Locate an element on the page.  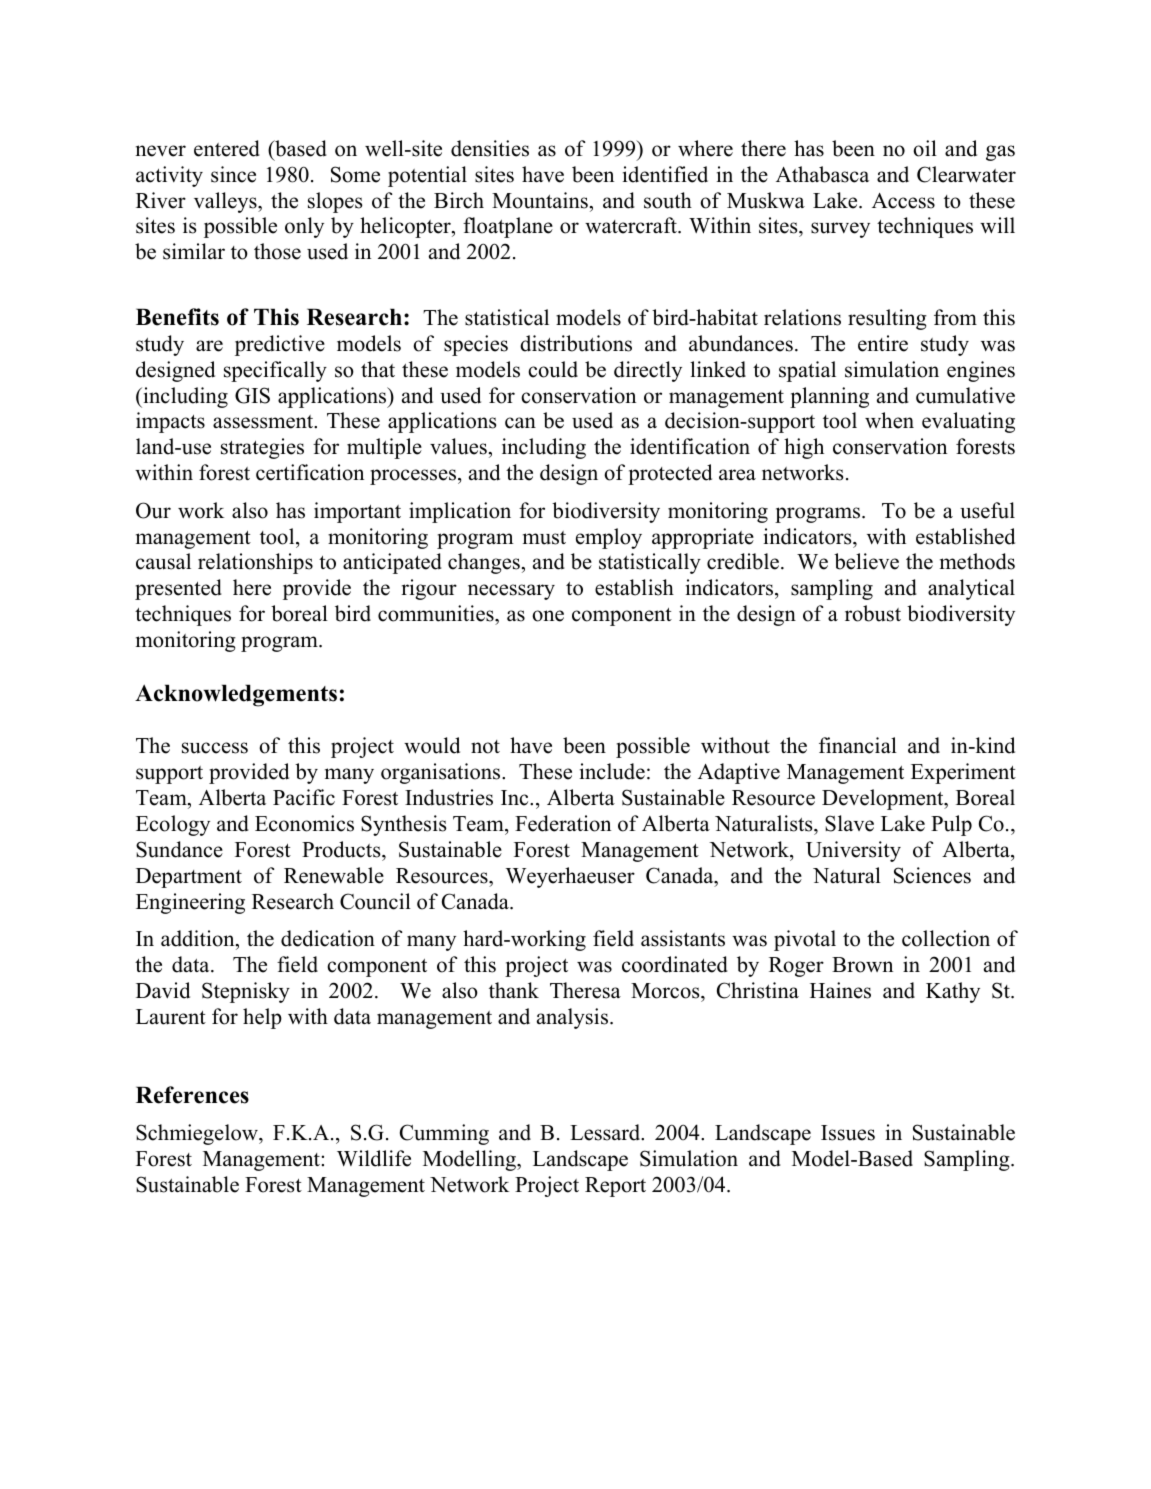
since is located at coordinates (233, 174).
